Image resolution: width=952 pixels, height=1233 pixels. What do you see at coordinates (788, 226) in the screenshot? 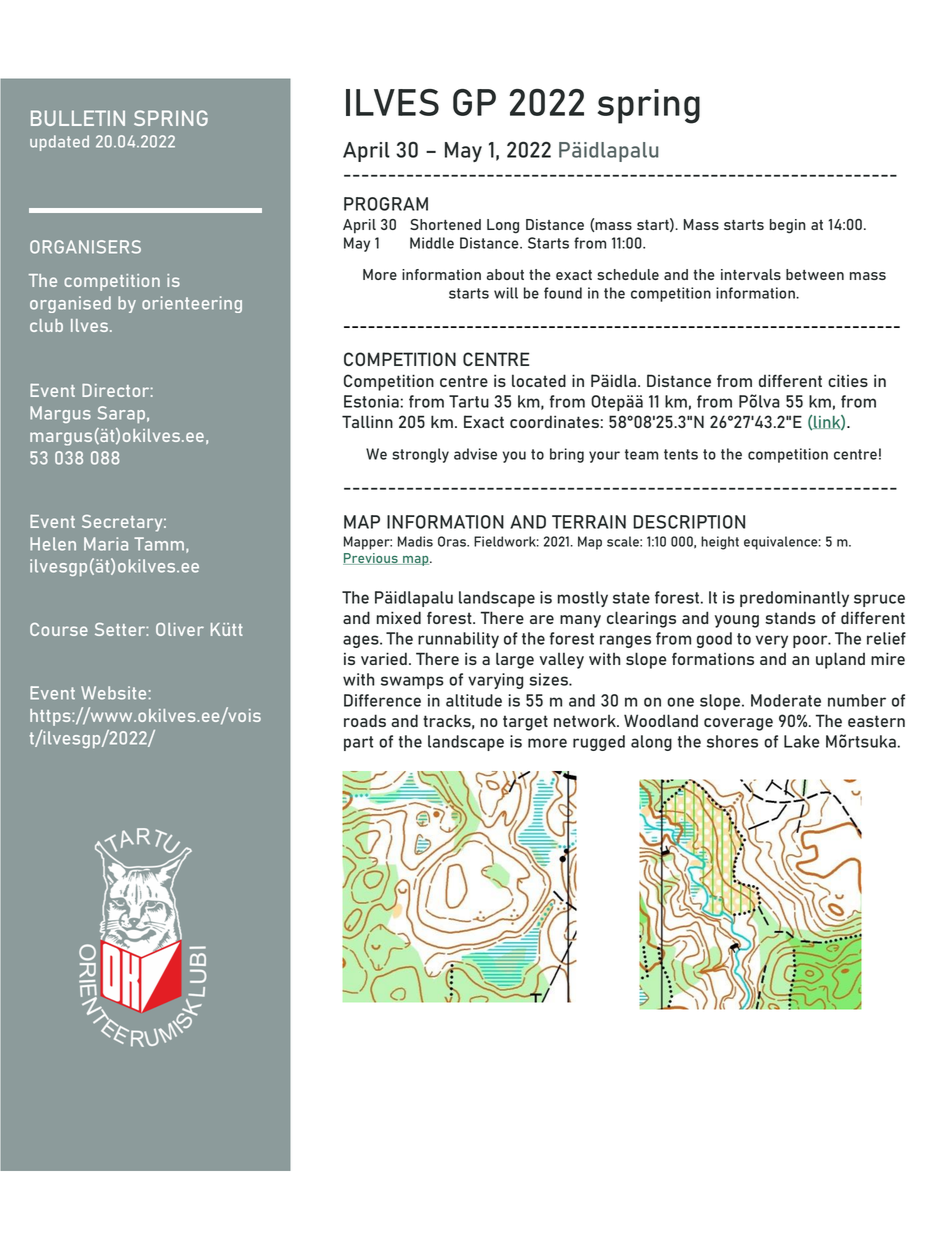
I see `begin` at bounding box center [788, 226].
